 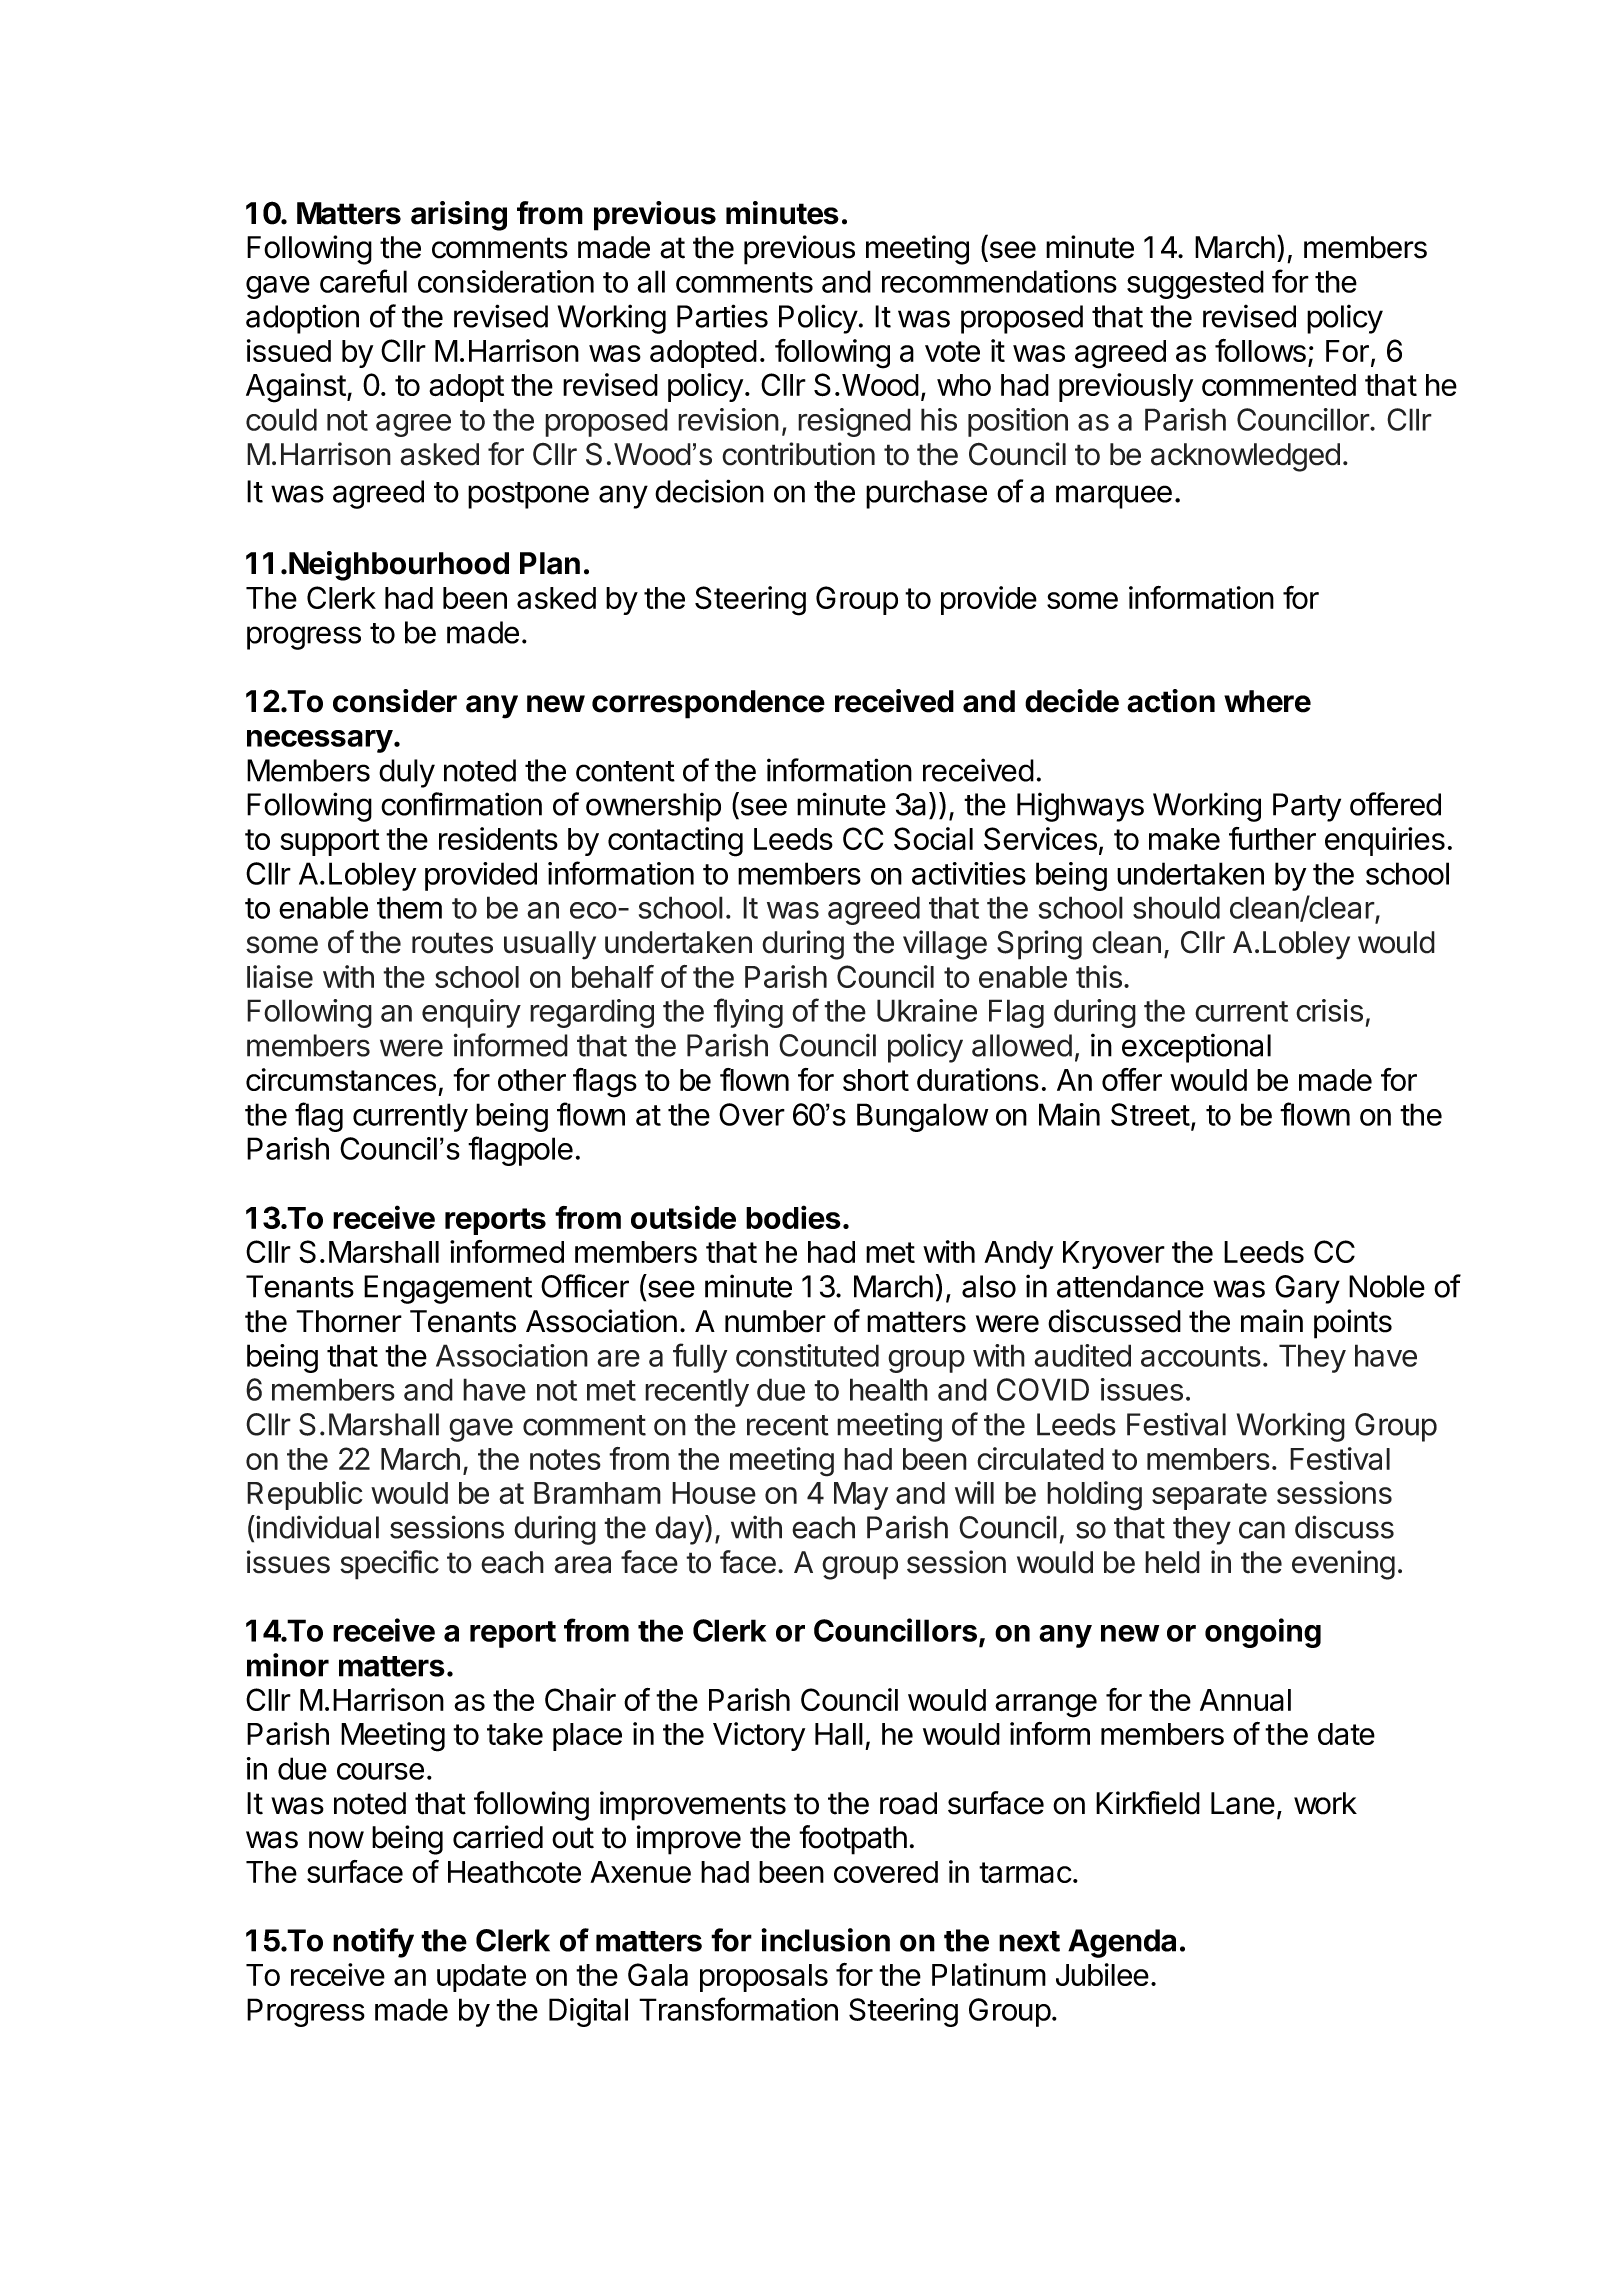 I want to click on careful, so click(x=363, y=281).
